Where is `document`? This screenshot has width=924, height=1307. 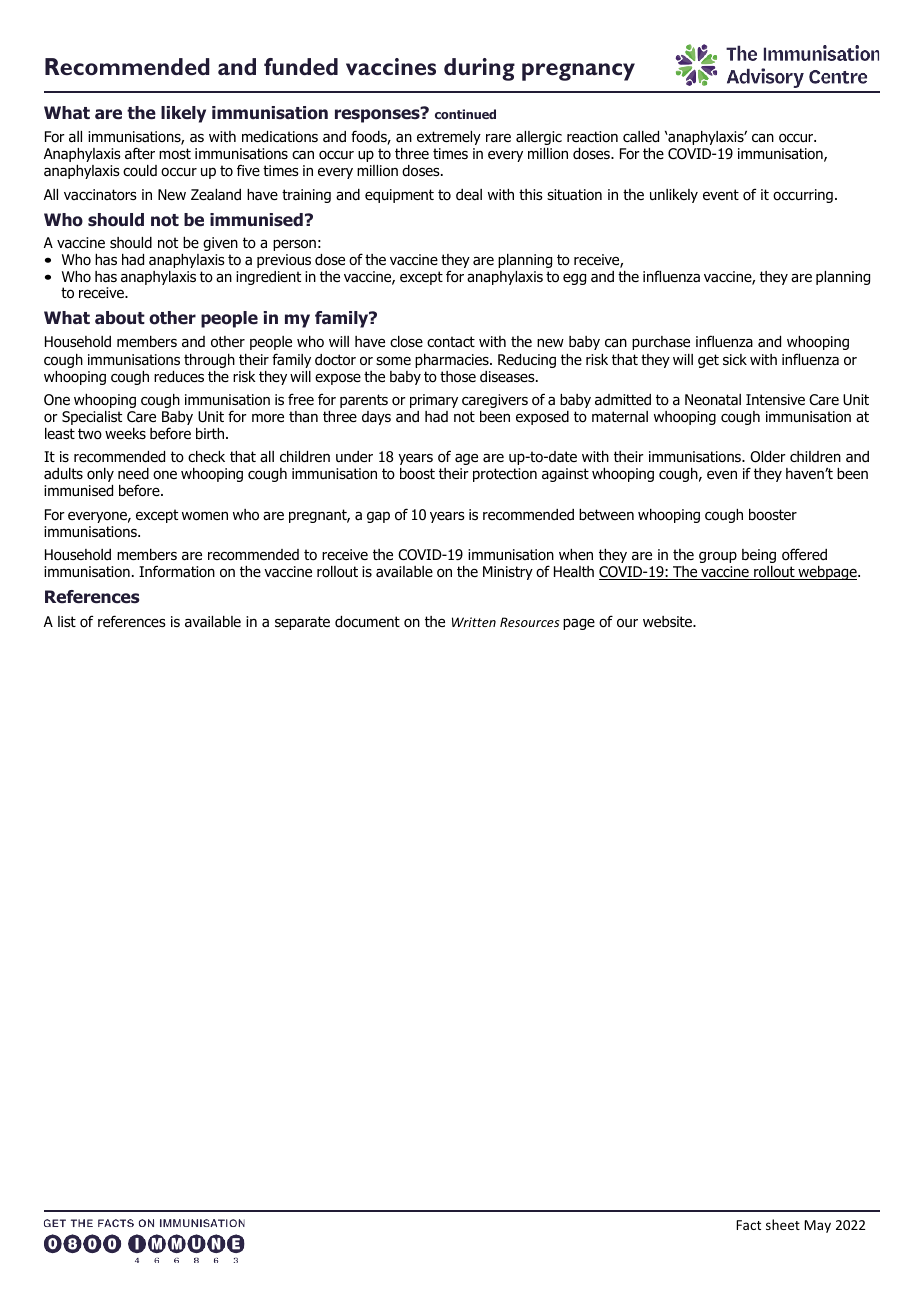
document is located at coordinates (367, 622).
